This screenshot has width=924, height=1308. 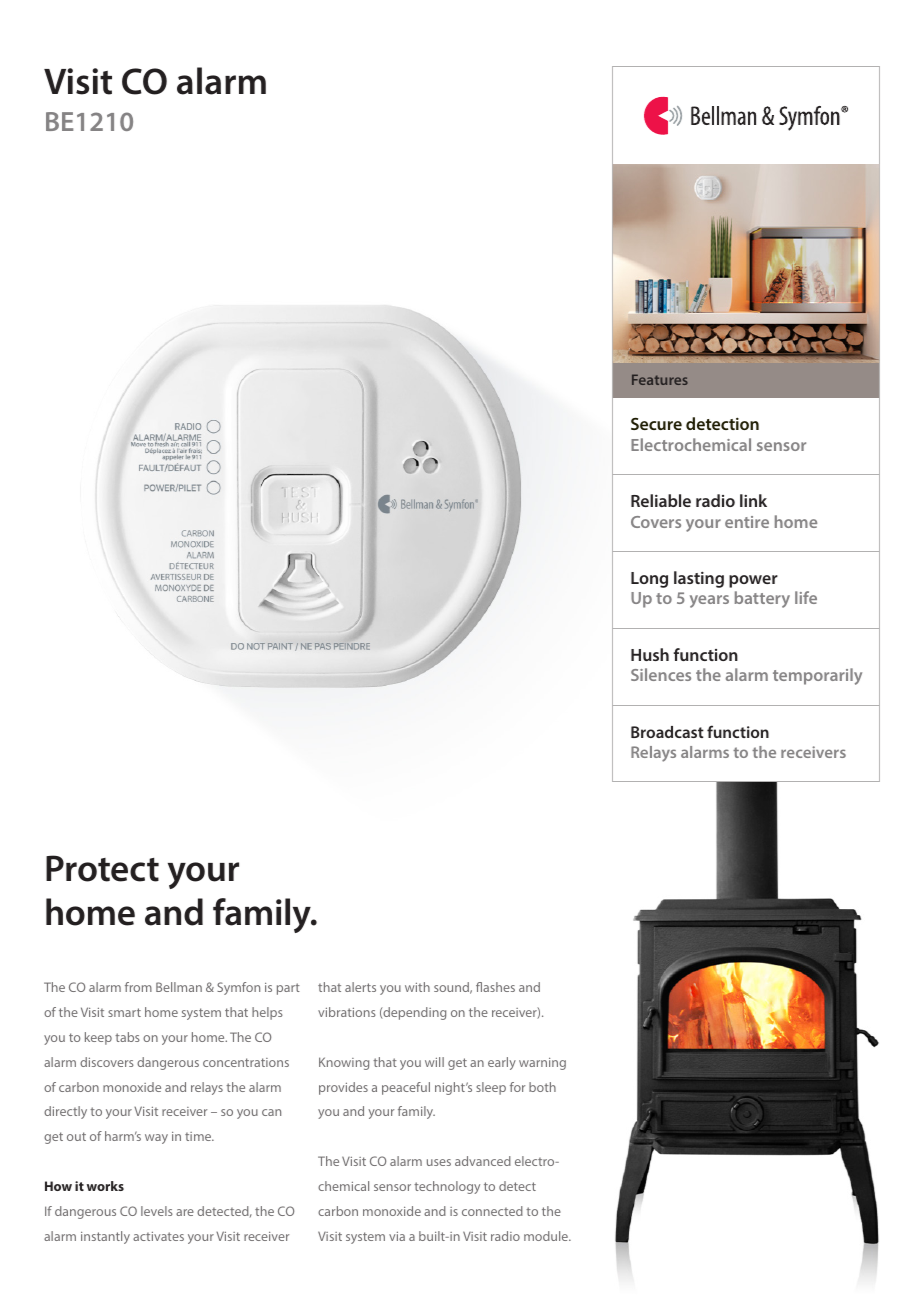 I want to click on from, so click(x=138, y=987).
